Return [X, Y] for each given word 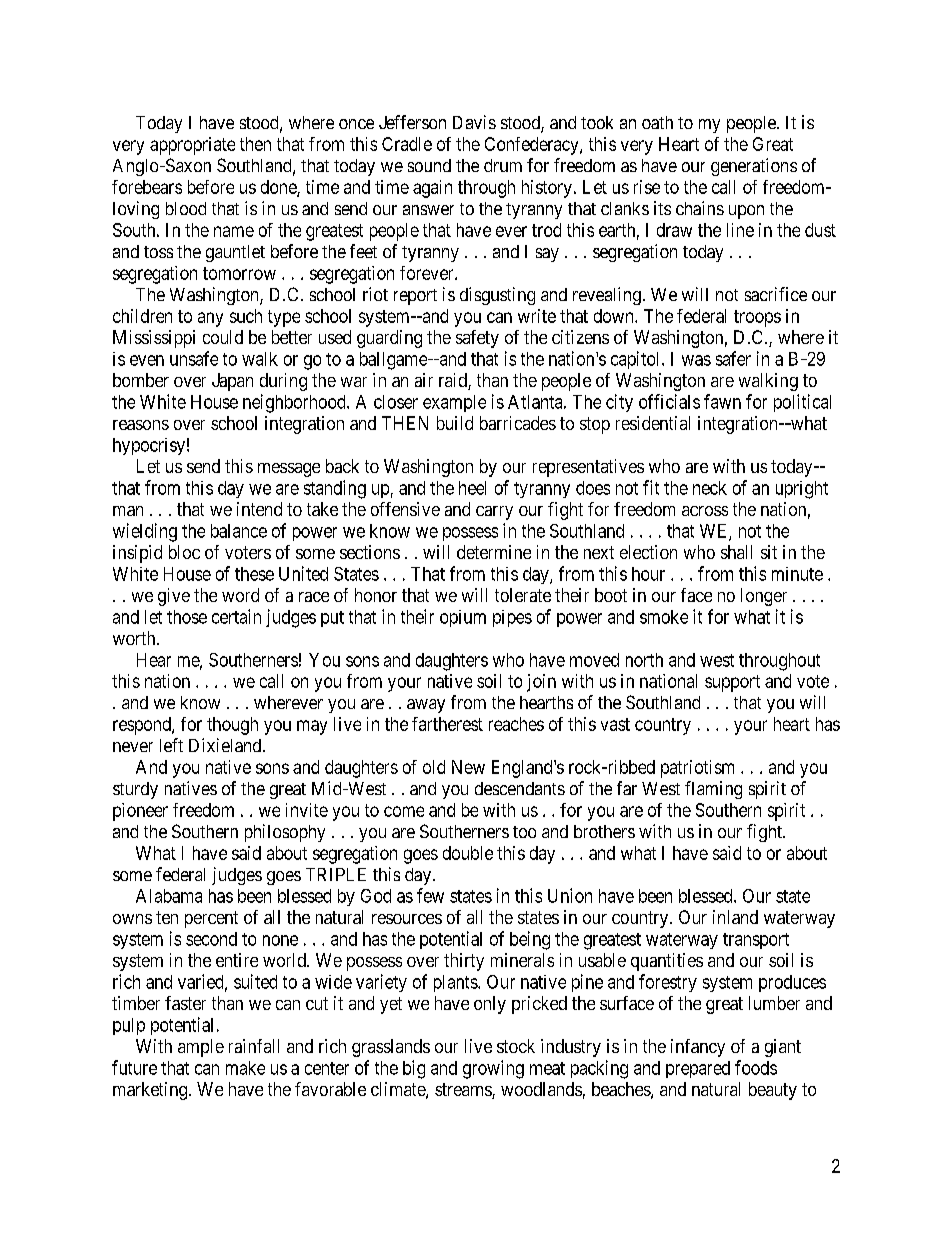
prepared [698, 1069]
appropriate [192, 146]
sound [429, 165]
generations [754, 167]
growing [493, 1069]
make [245, 1068]
